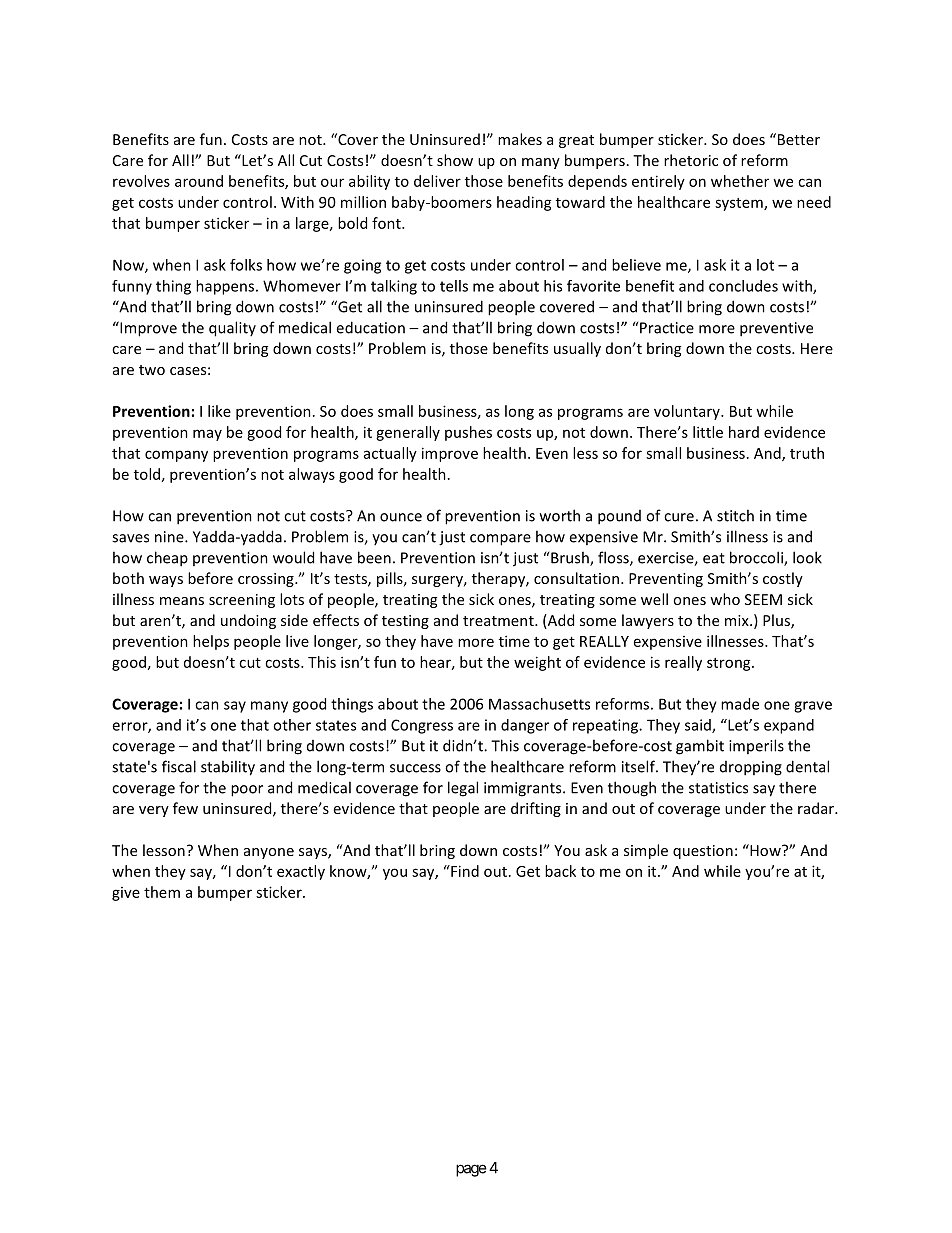  I want to click on page, so click(471, 1170).
